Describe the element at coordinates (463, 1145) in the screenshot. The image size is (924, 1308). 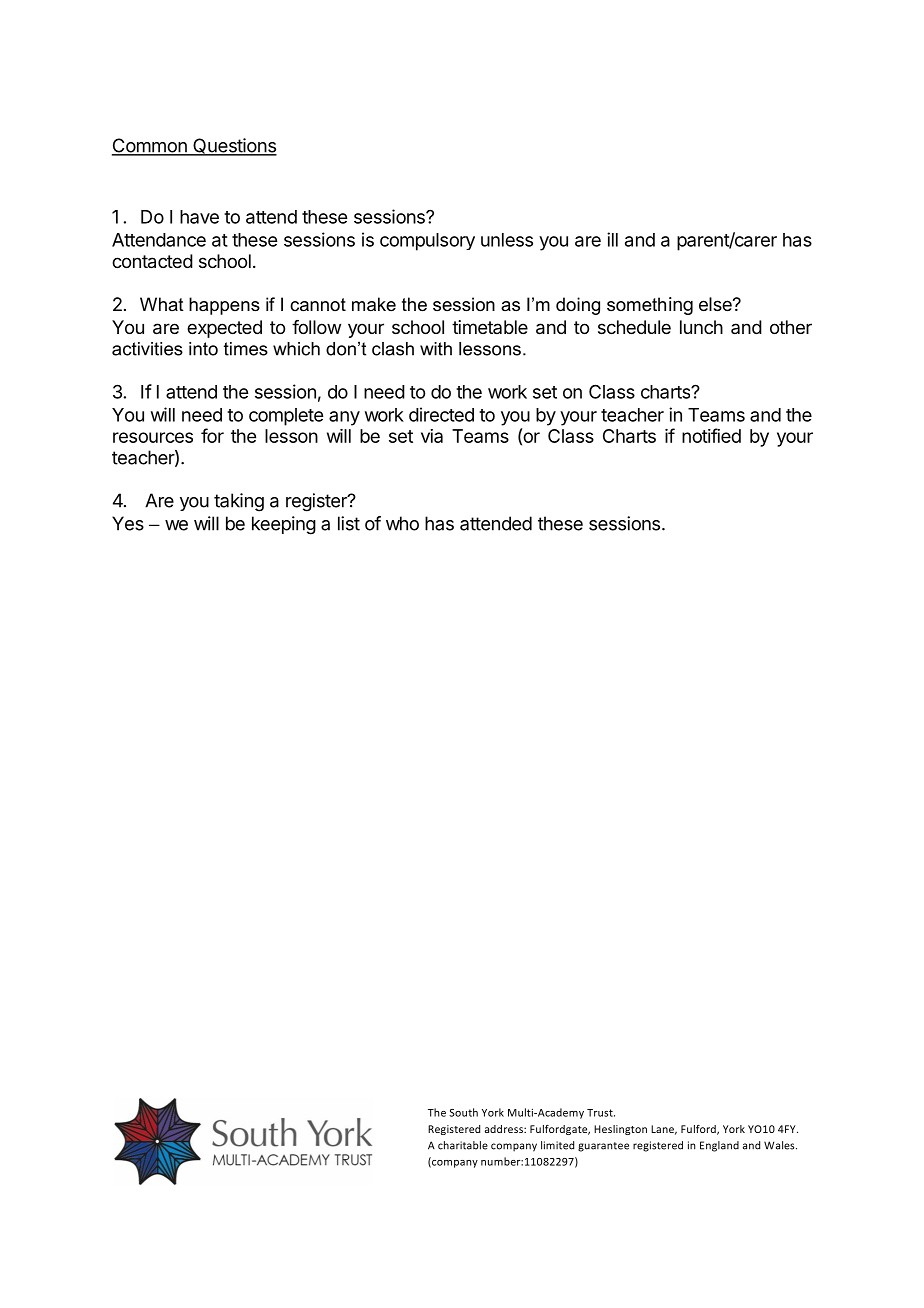
I see `charitable` at that location.
